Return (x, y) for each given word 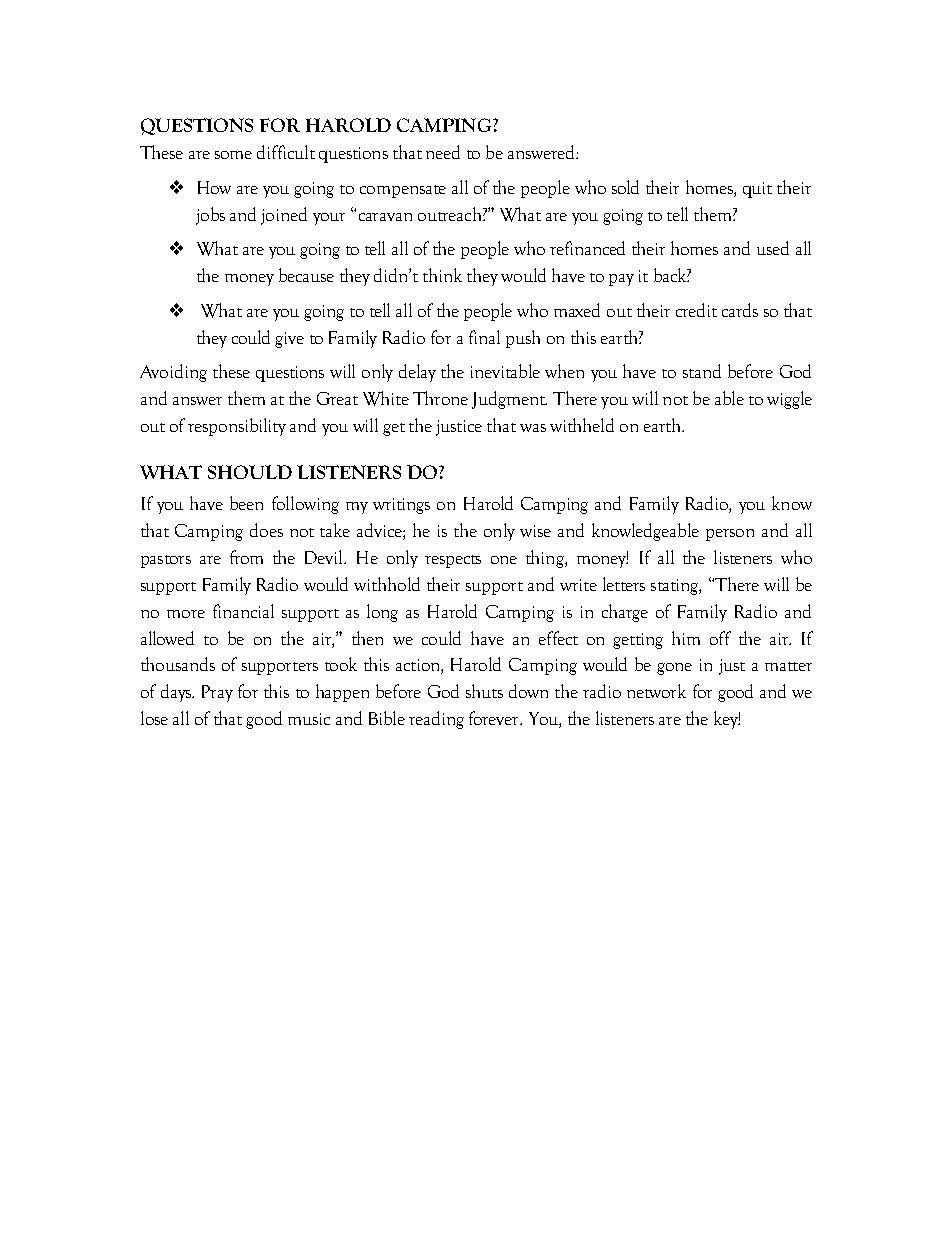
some (233, 155)
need (443, 152)
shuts (484, 691)
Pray (217, 693)
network (656, 691)
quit (757, 190)
